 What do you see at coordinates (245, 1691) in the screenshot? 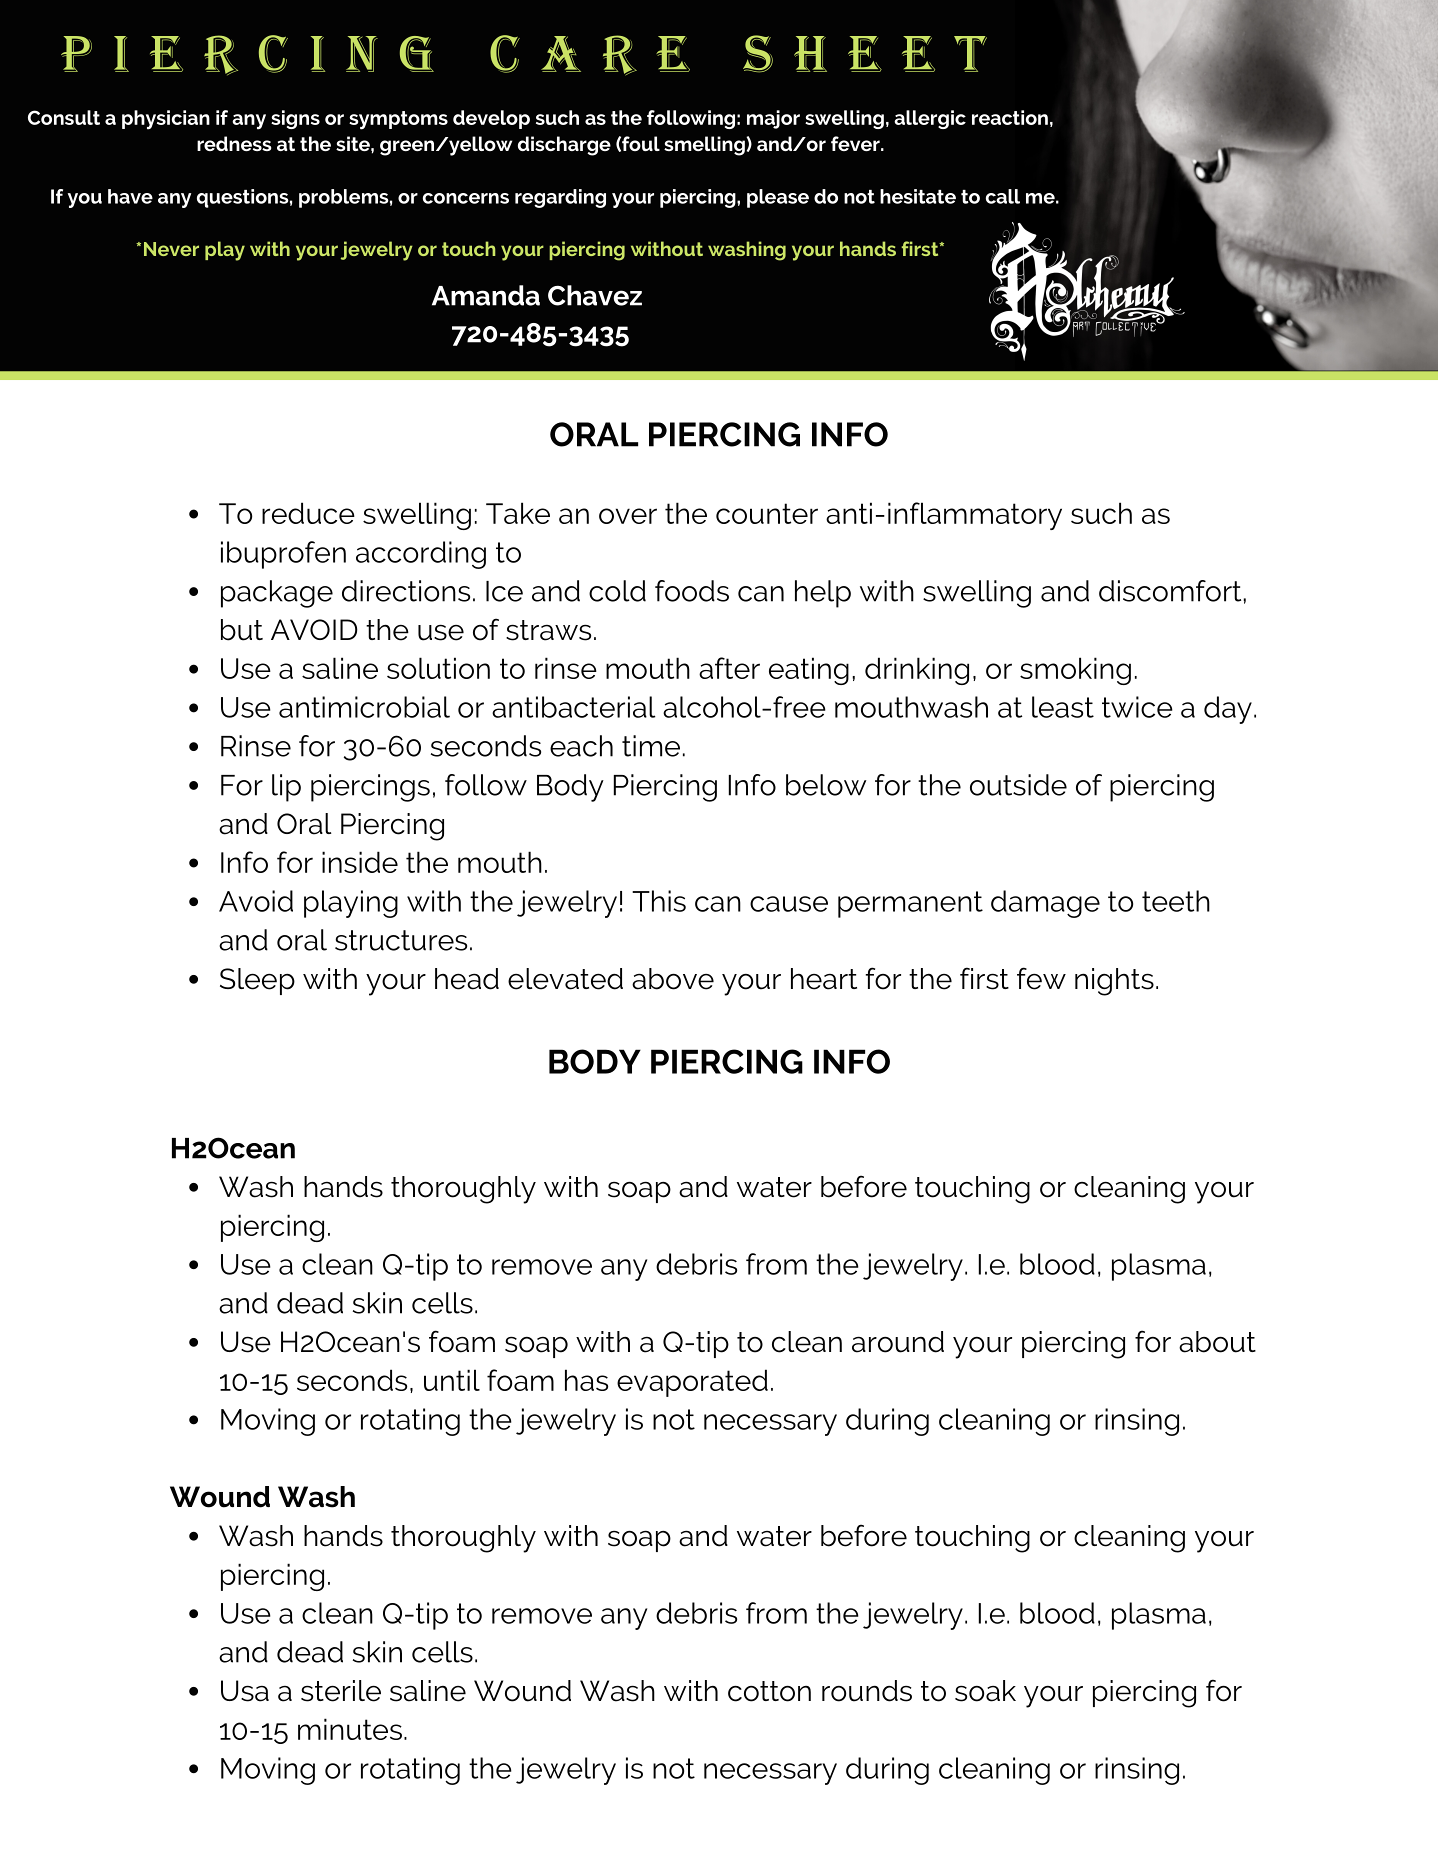
I see `Usa` at bounding box center [245, 1691].
